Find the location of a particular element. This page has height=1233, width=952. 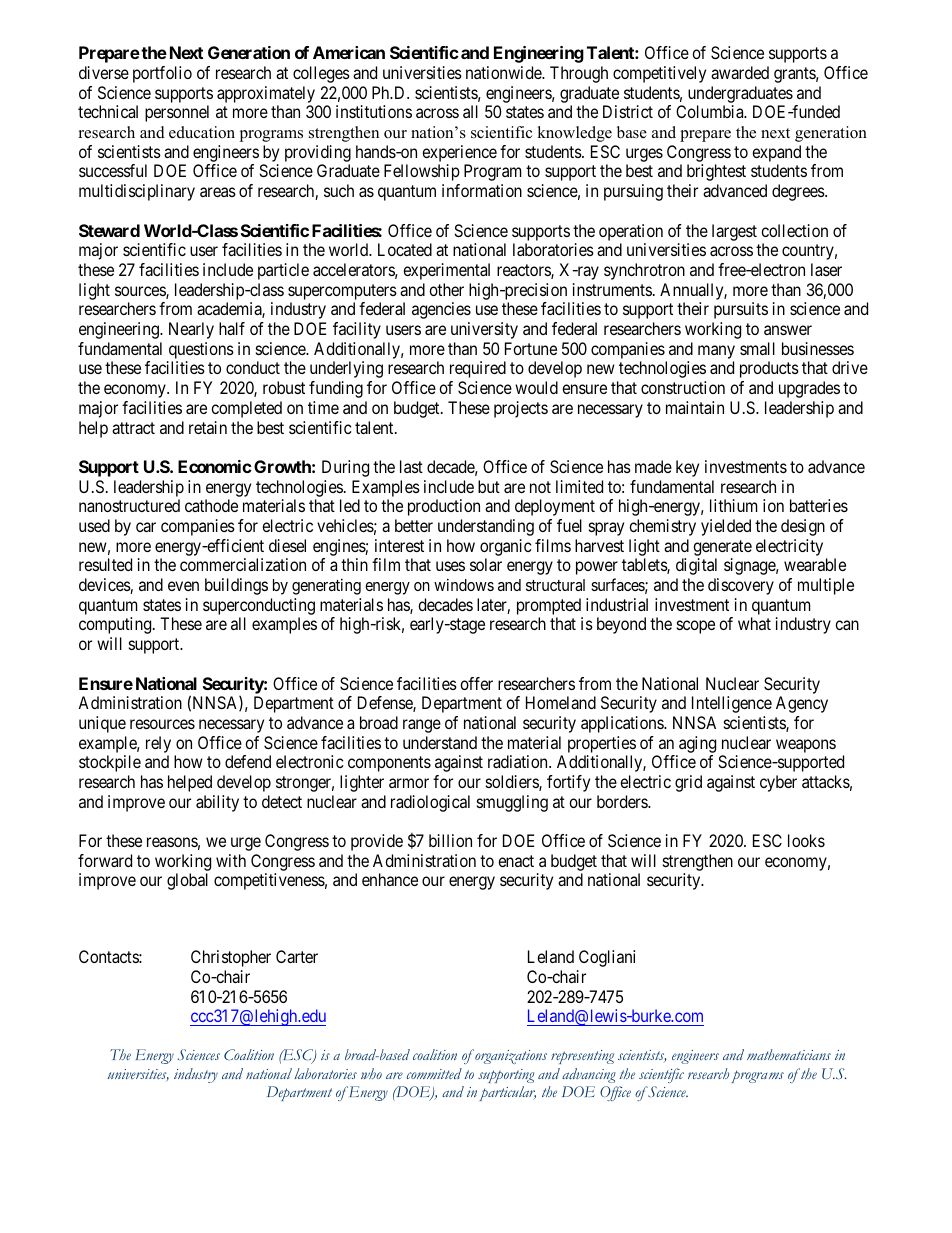

discovery is located at coordinates (741, 586).
